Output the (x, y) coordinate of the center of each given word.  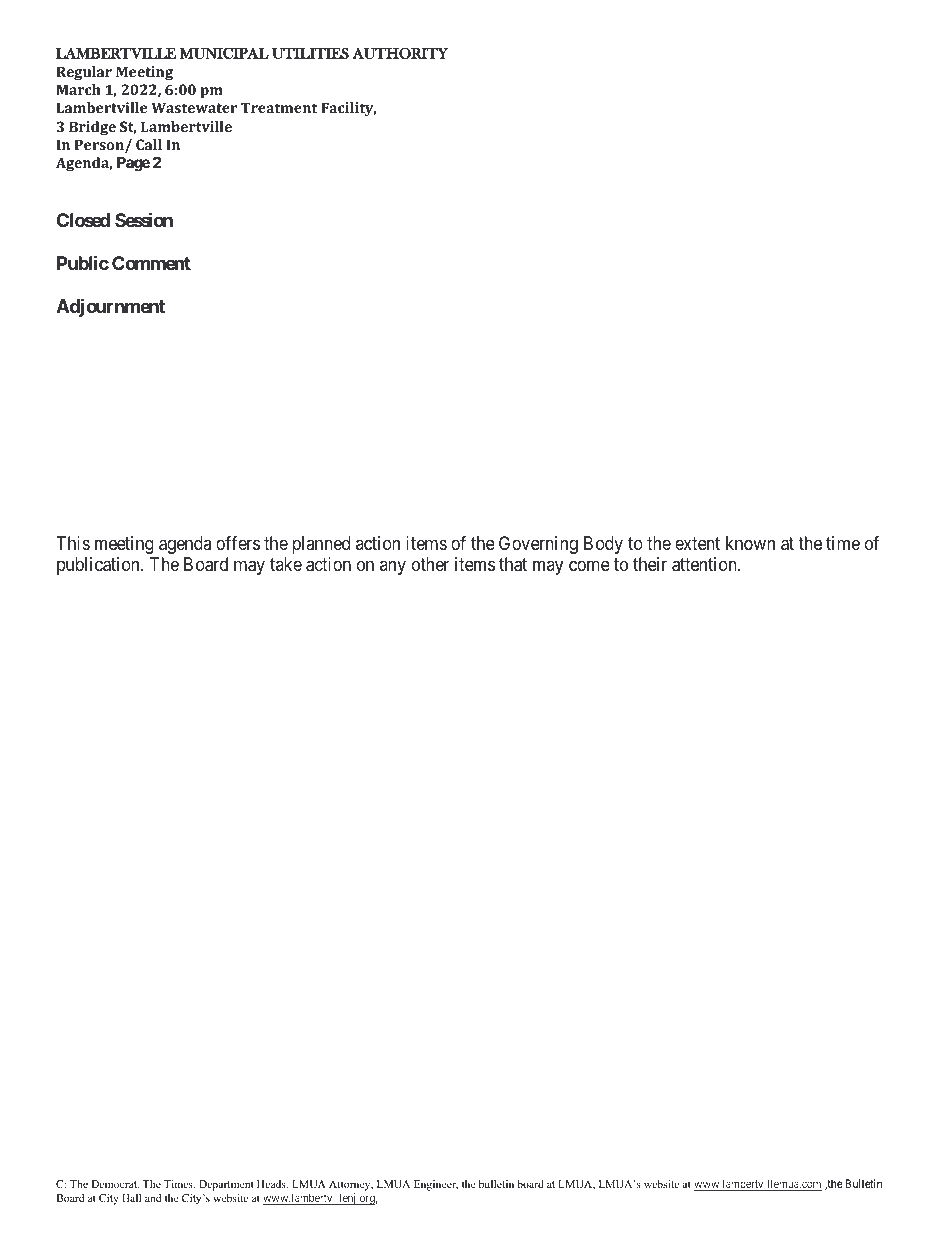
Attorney (351, 1187)
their (650, 564)
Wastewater (194, 107)
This (73, 543)
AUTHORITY (400, 53)
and (153, 1198)
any (393, 568)
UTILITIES (310, 53)
